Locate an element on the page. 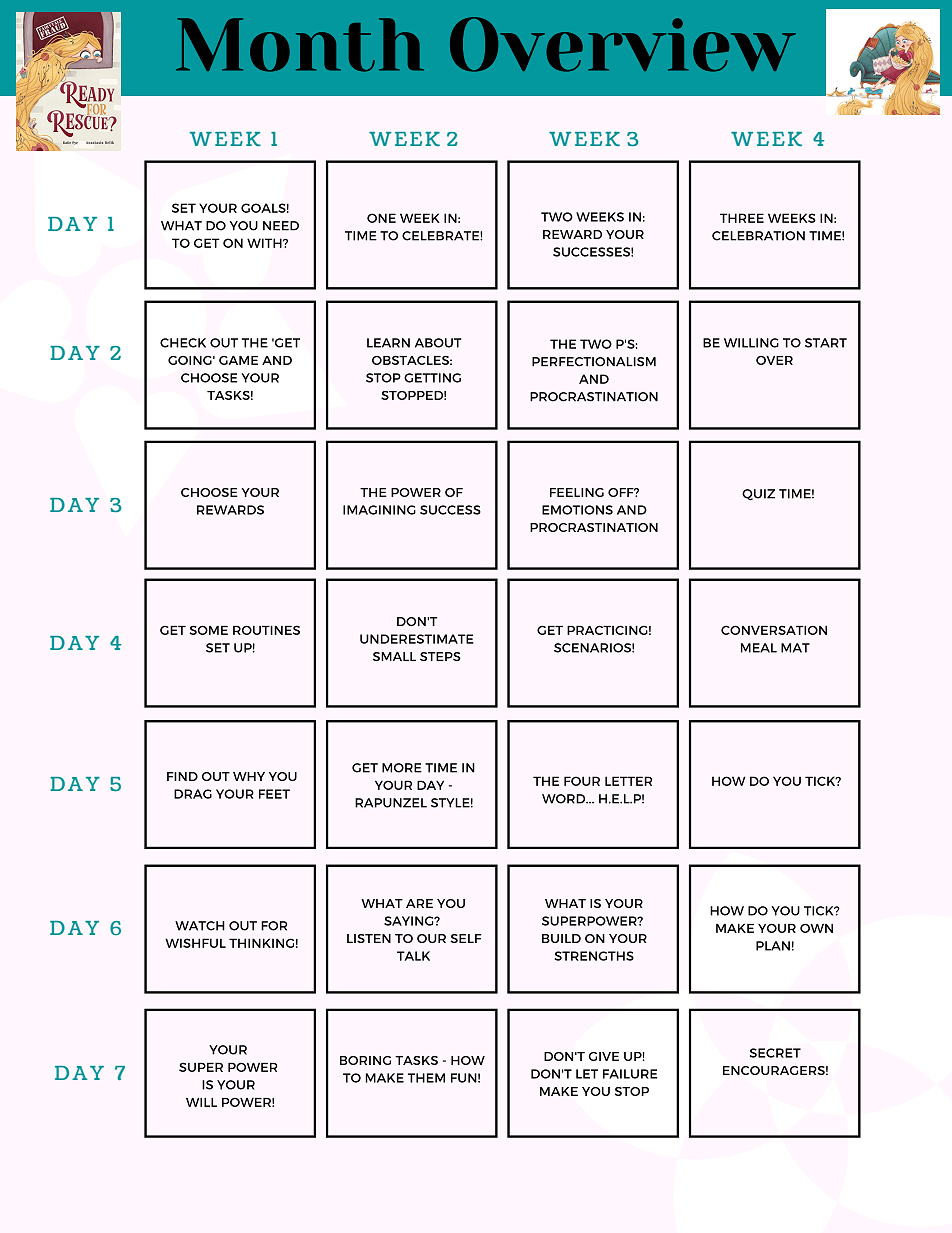 This page has height=1233, width=952. ROUTINES is located at coordinates (266, 630).
